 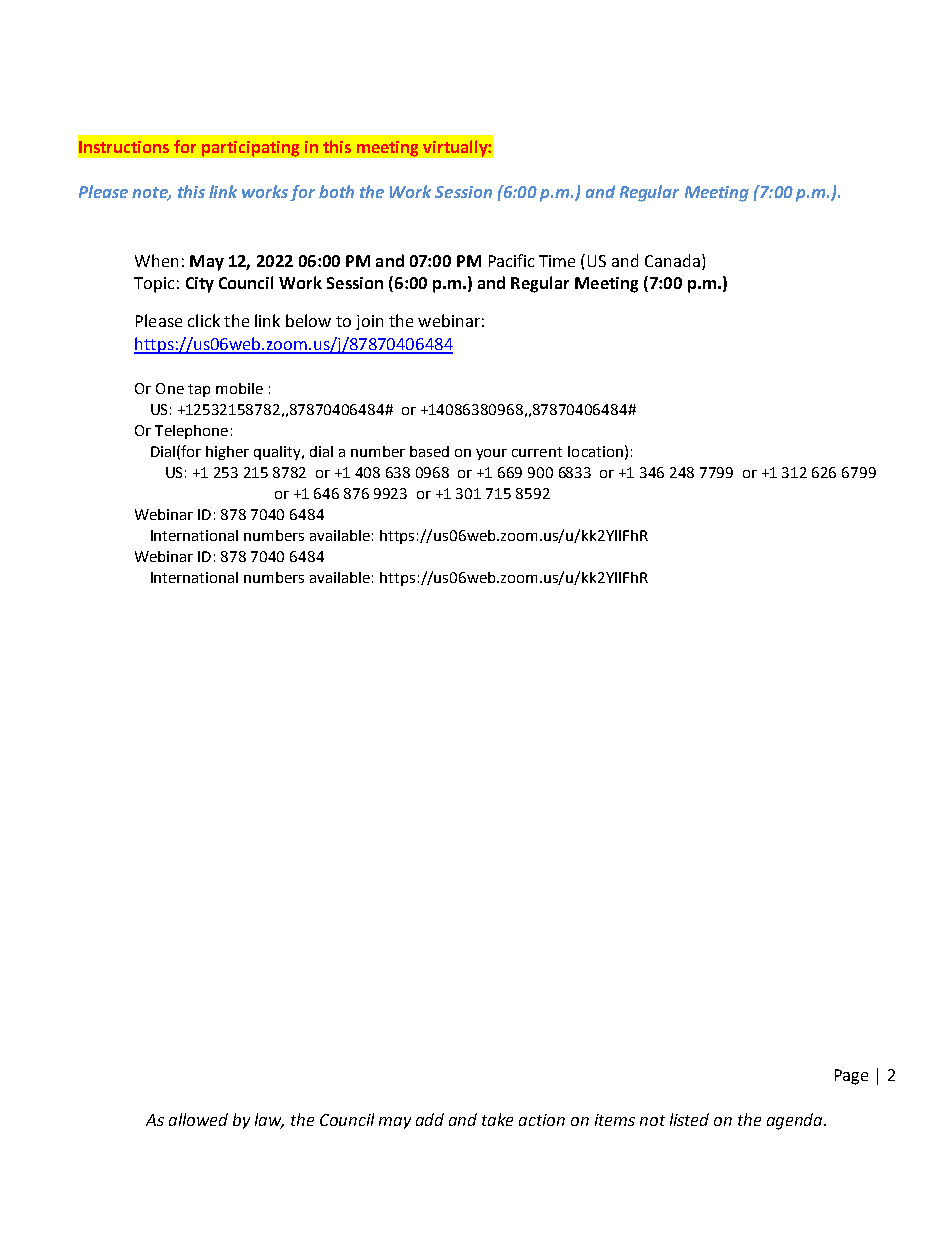 I want to click on law, so click(x=269, y=1121).
